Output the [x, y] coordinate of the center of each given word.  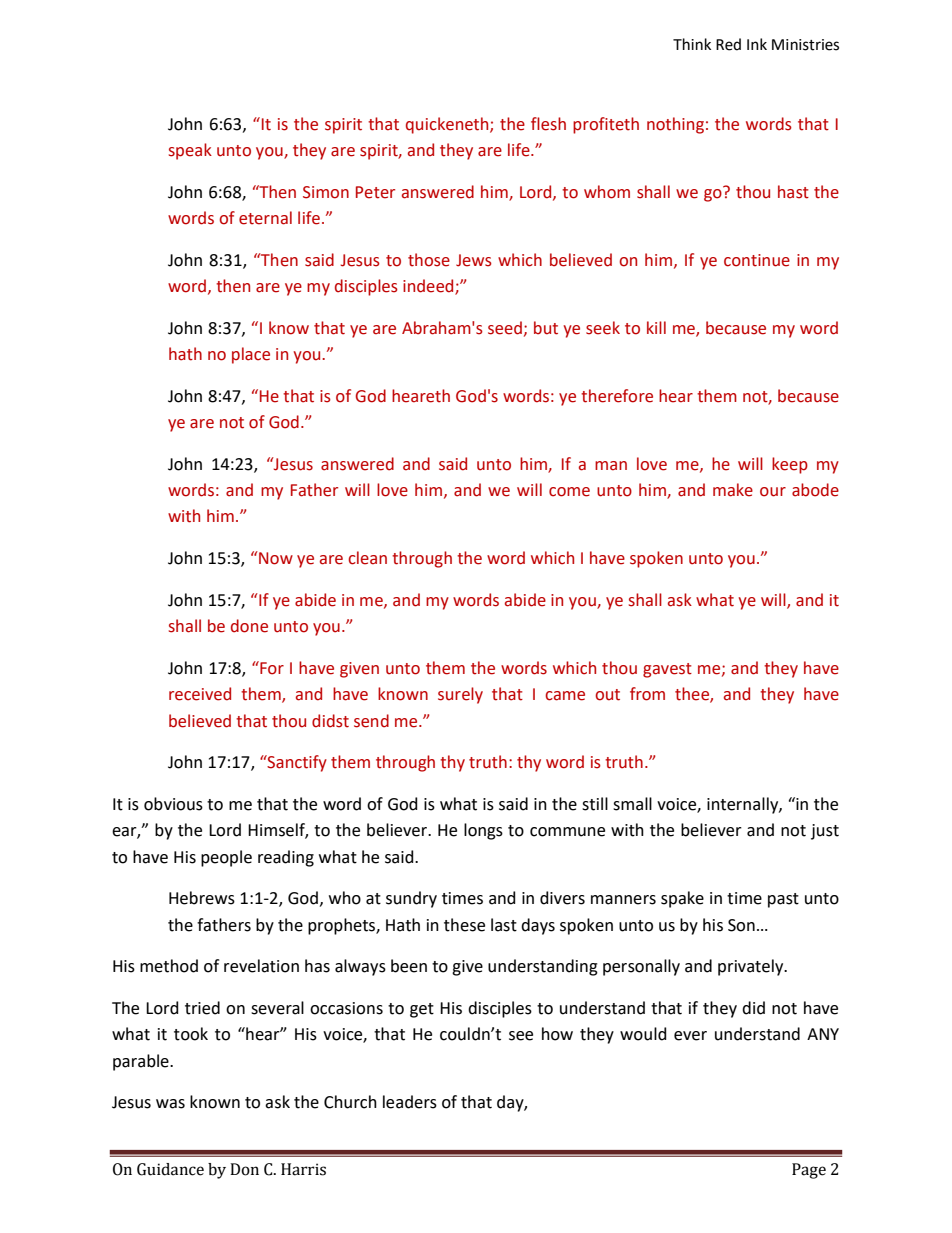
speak [190, 151]
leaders [410, 1102]
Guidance [170, 1169]
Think [692, 44]
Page [809, 1171]
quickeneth [448, 125]
